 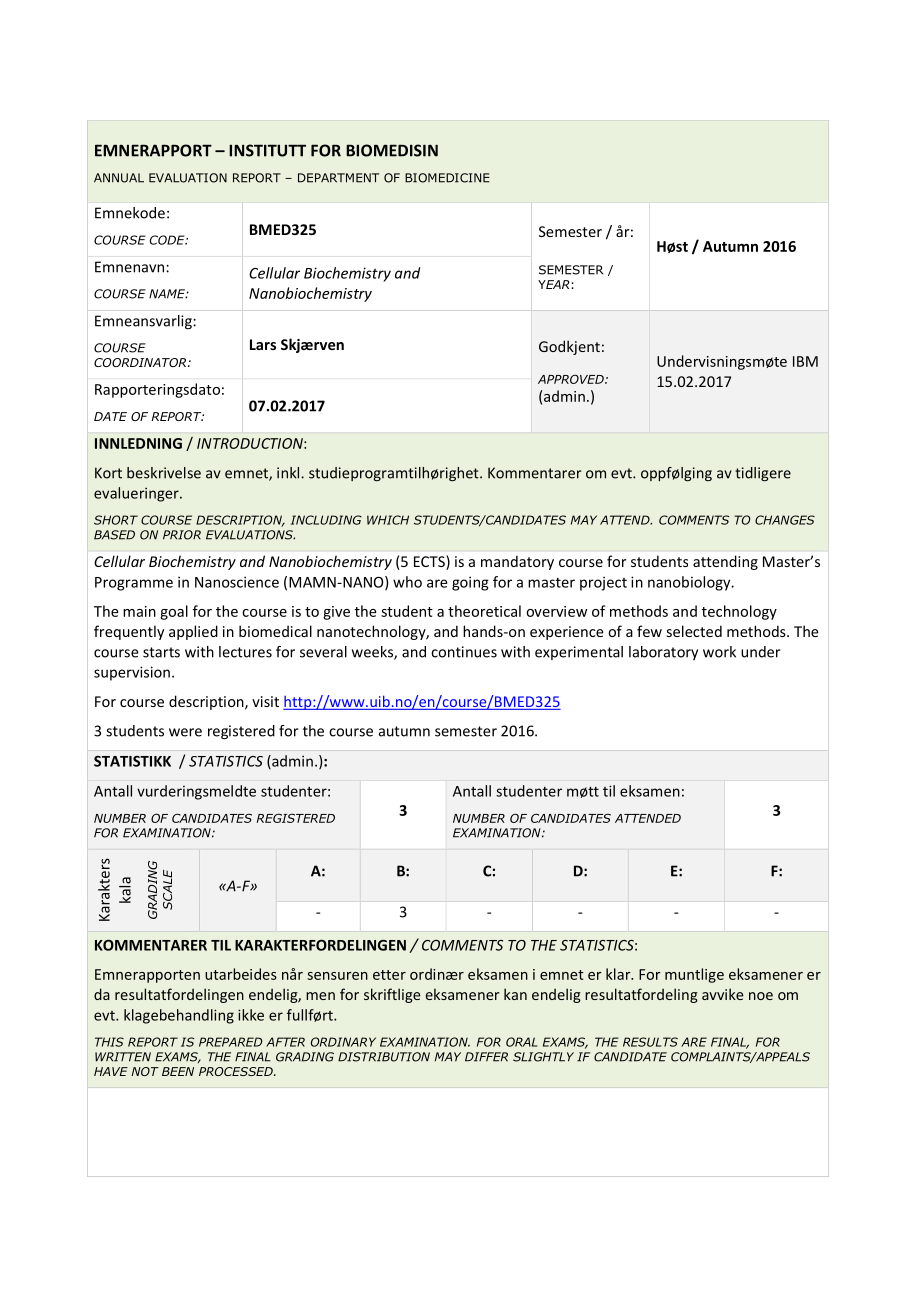 What do you see at coordinates (719, 652) in the document?
I see `work` at bounding box center [719, 652].
